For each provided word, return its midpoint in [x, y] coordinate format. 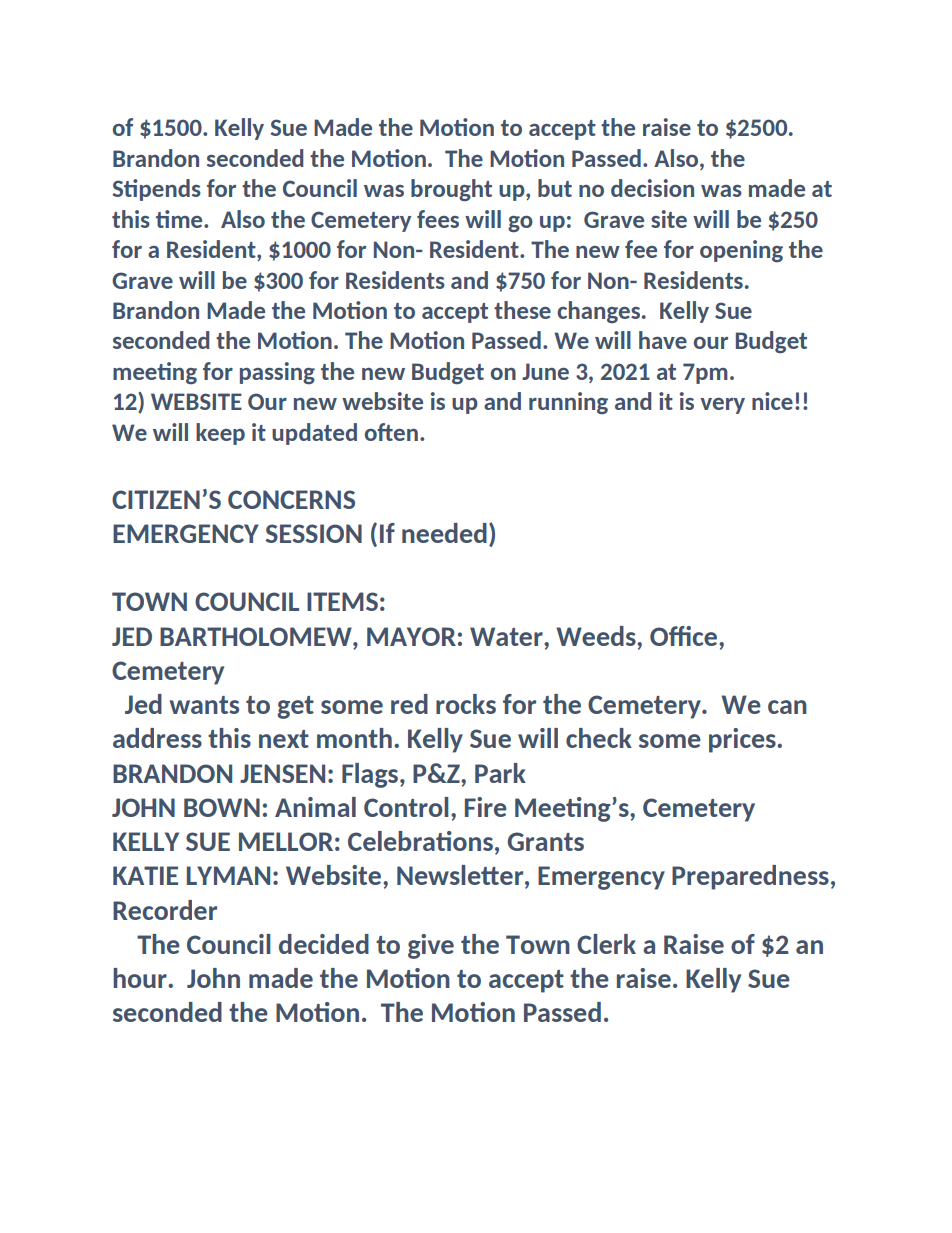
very [722, 406]
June [545, 371]
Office [685, 636]
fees [438, 219]
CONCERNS [291, 499]
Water [507, 636]
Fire [486, 807]
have [663, 340]
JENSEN [282, 773]
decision [652, 188]
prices [743, 740]
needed [444, 533]
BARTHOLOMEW [257, 636]
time [180, 219]
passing [277, 373]
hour [141, 978]
